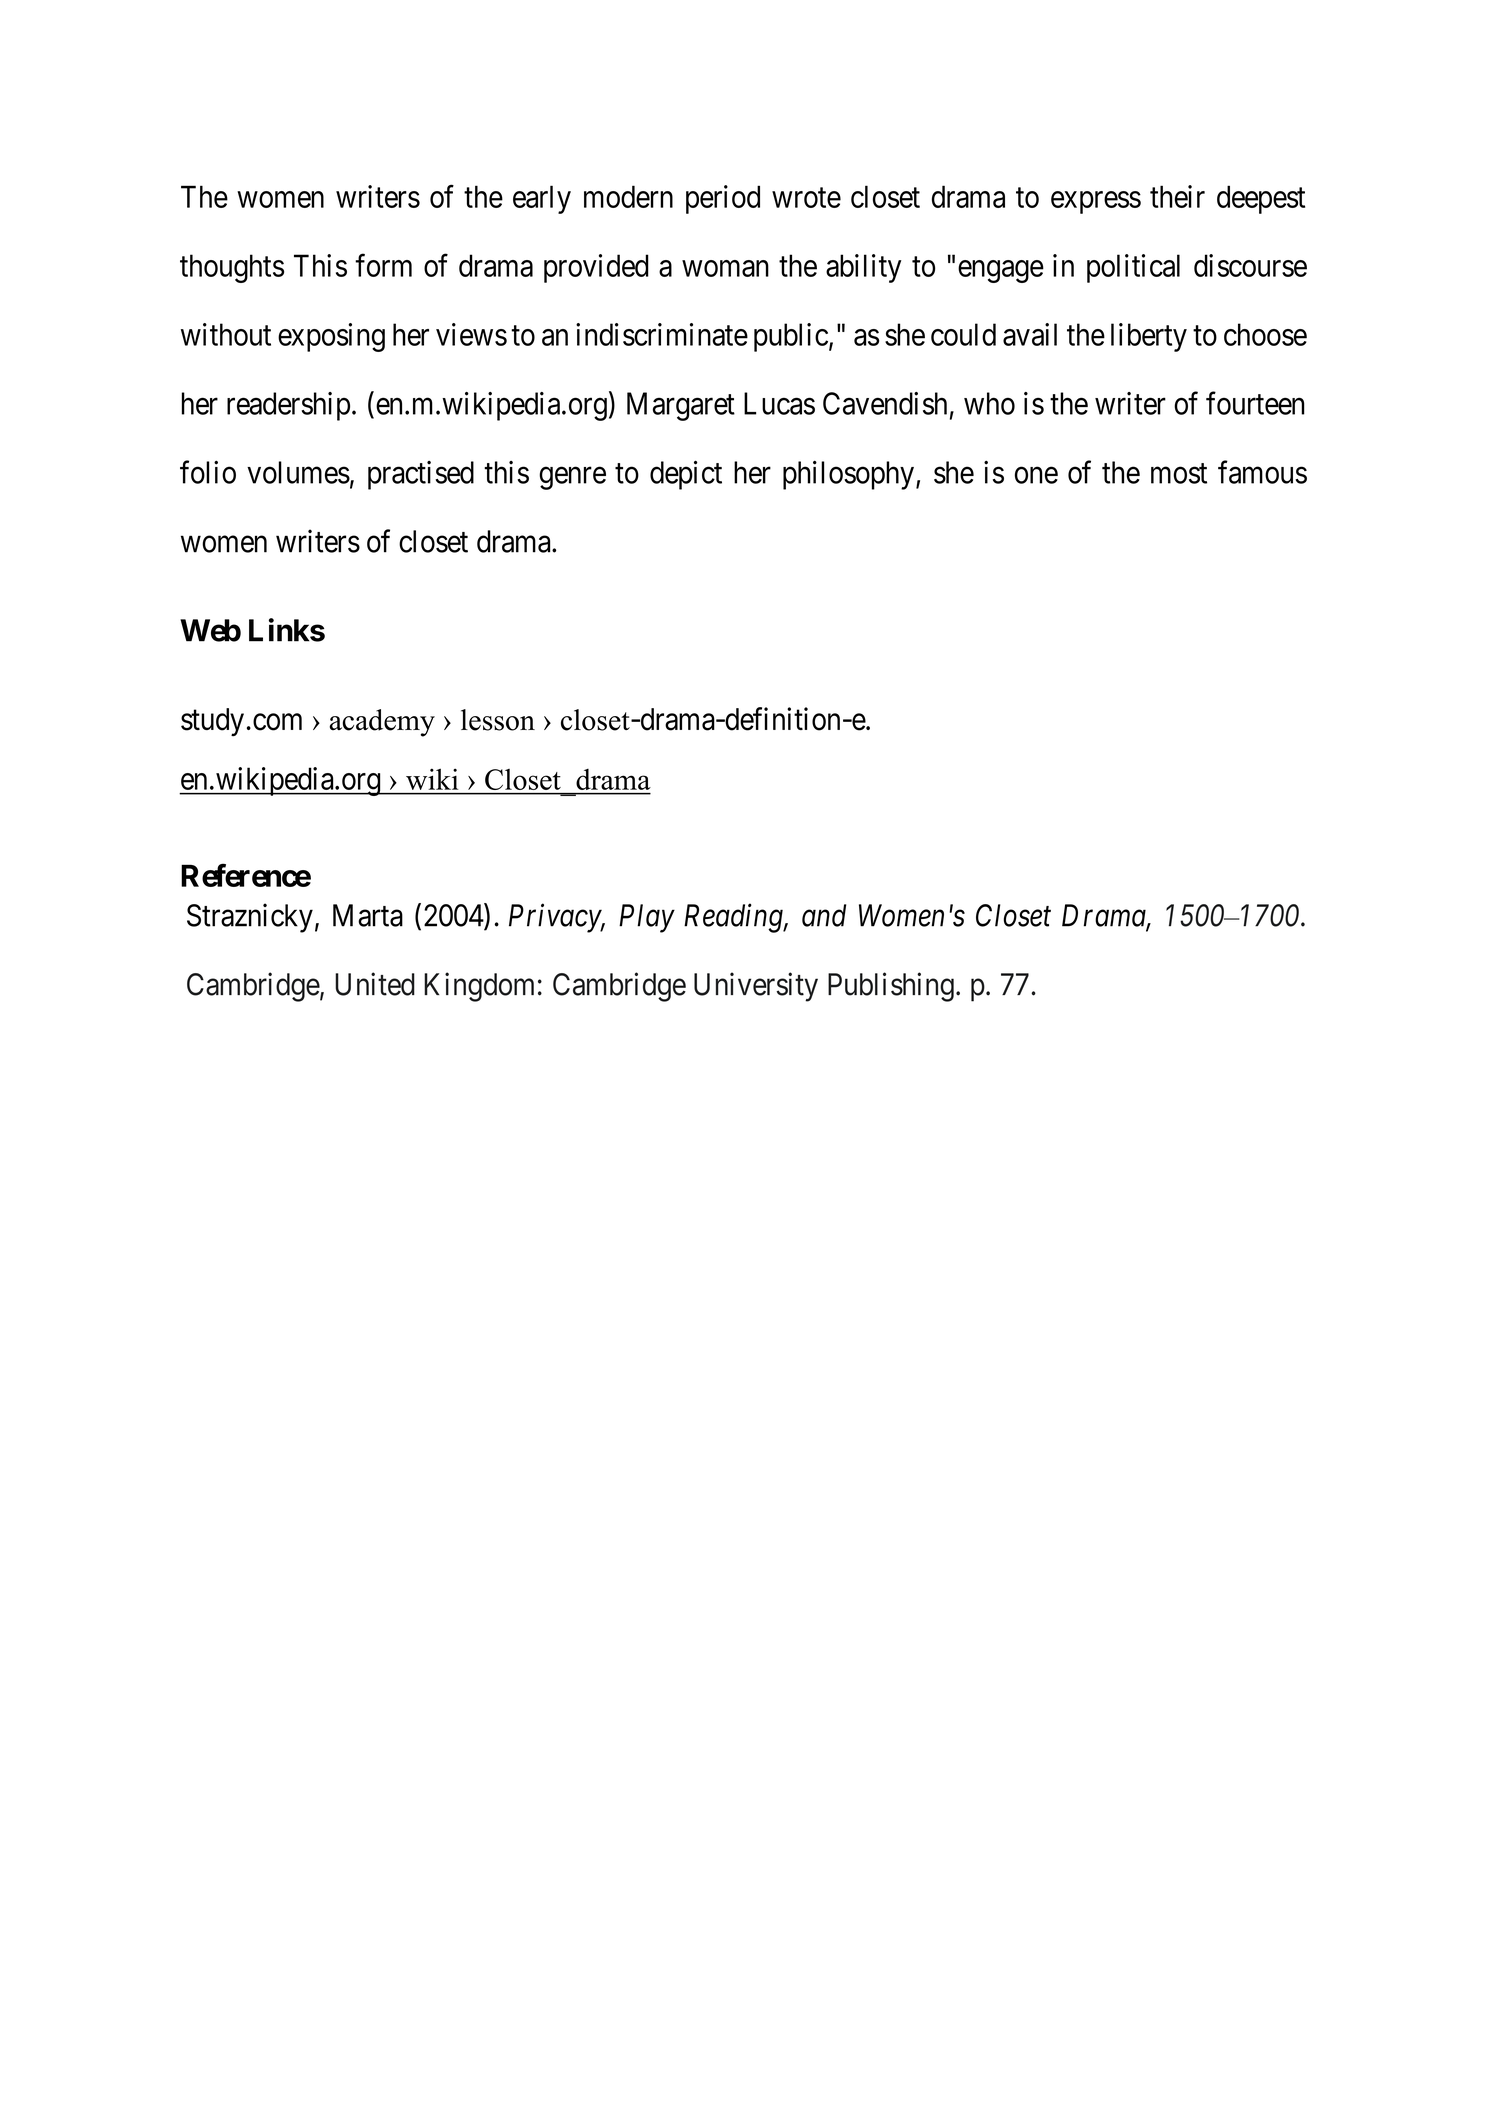  What do you see at coordinates (383, 265) in the screenshot?
I see `form` at bounding box center [383, 265].
